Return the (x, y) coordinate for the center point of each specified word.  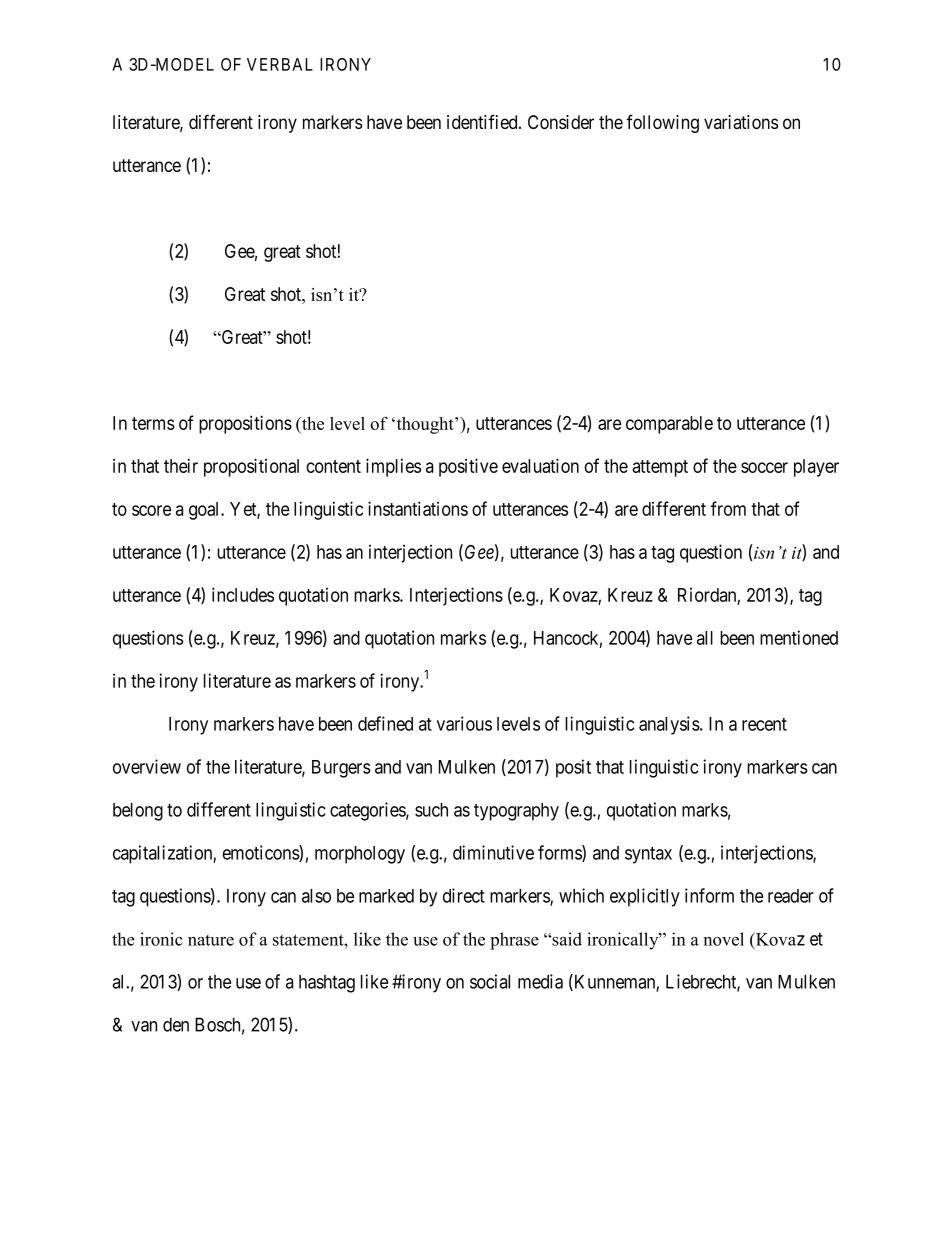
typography (516, 812)
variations (741, 122)
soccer (764, 467)
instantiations (418, 508)
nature (211, 940)
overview (147, 766)
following (662, 123)
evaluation (540, 465)
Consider (561, 122)
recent (764, 724)
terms (153, 423)
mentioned (799, 637)
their (181, 465)
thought (425, 425)
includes (243, 594)
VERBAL (280, 64)
